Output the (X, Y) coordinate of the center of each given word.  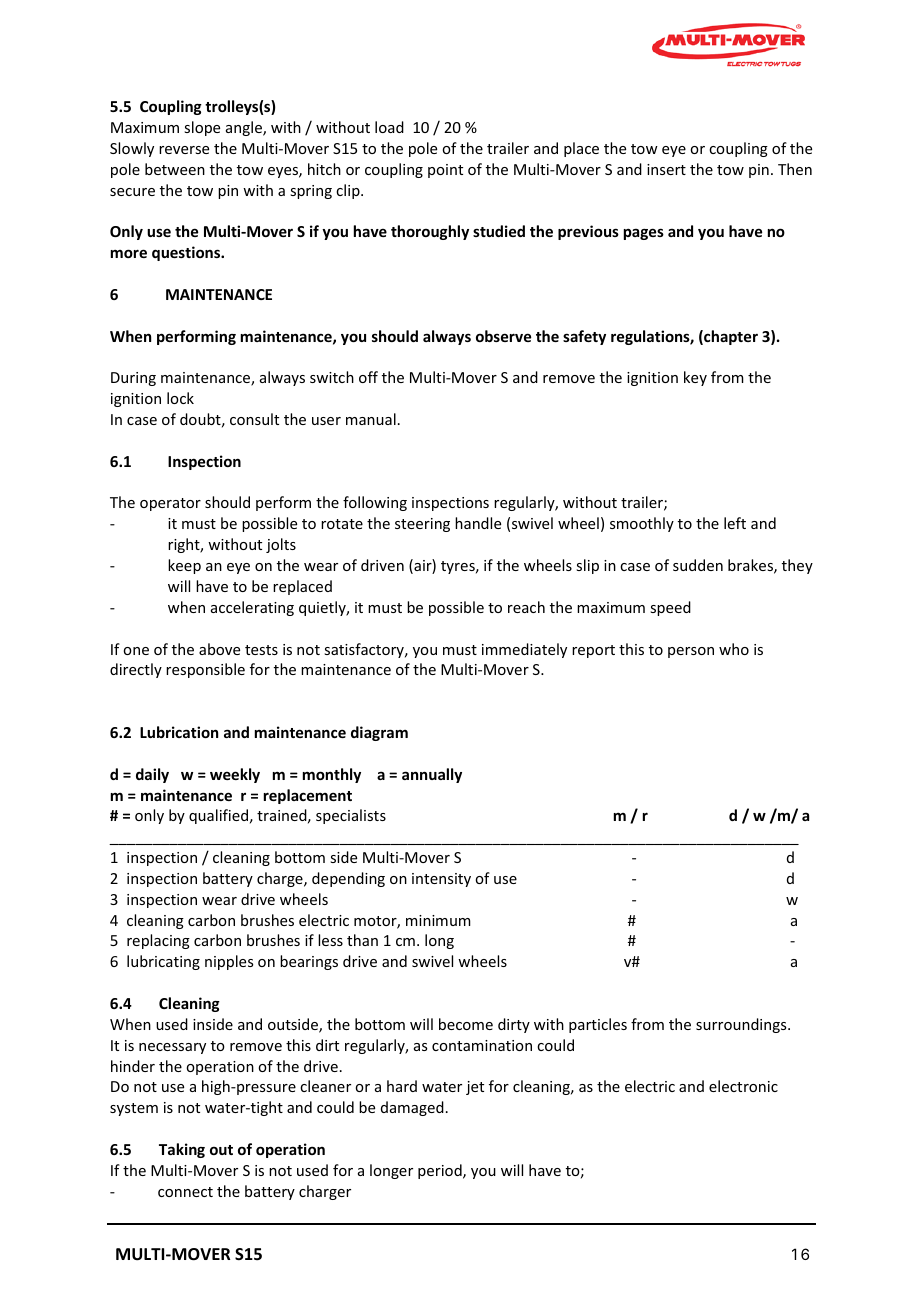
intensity (441, 880)
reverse (184, 150)
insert (666, 169)
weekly (235, 775)
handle (478, 523)
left (735, 523)
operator (170, 504)
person (691, 652)
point (445, 171)
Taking (182, 1150)
